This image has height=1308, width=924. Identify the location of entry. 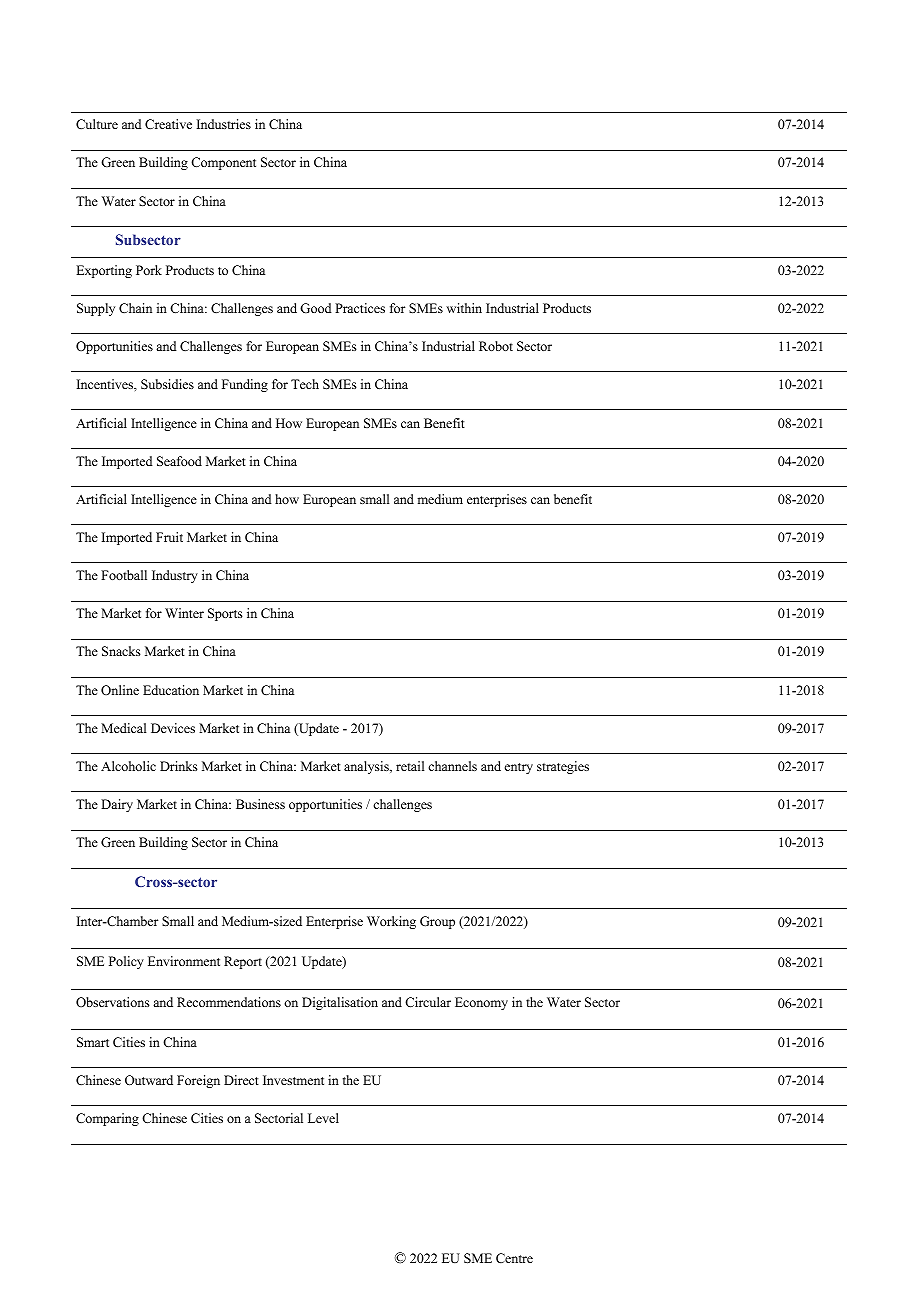
(519, 768).
